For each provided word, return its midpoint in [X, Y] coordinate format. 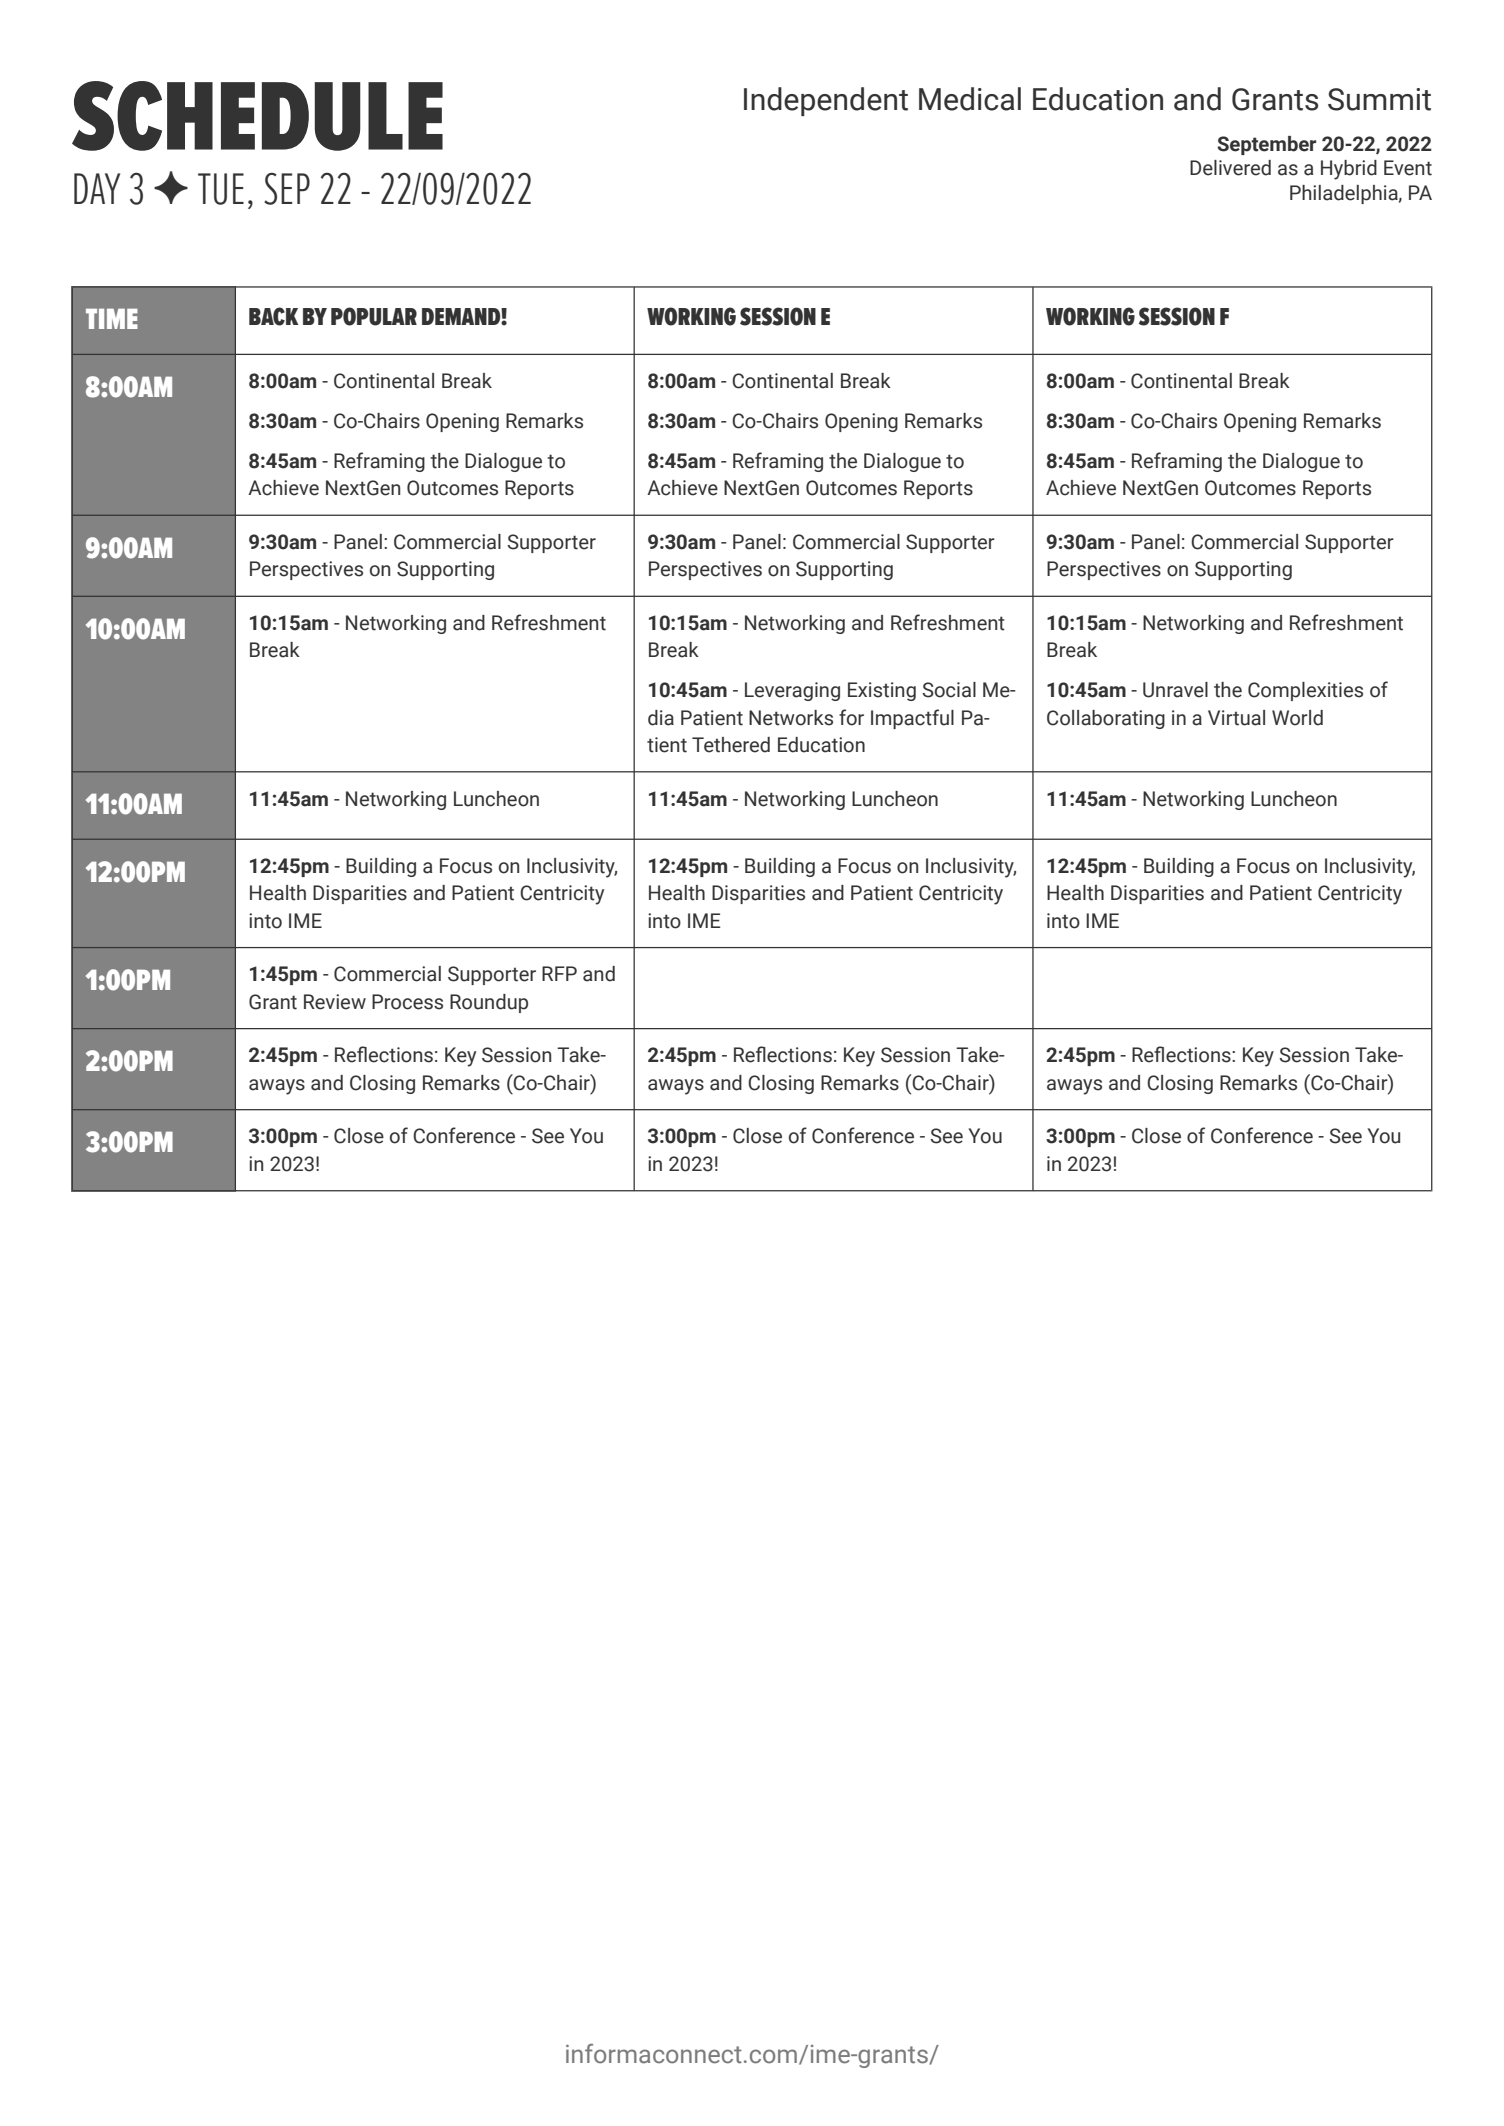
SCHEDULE [257, 116]
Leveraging [792, 691]
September [1266, 145]
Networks [791, 718]
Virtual [1236, 718]
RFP [559, 973]
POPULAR [374, 316]
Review [335, 1002]
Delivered [1230, 168]
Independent [826, 101]
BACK [274, 316]
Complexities [1305, 691]
